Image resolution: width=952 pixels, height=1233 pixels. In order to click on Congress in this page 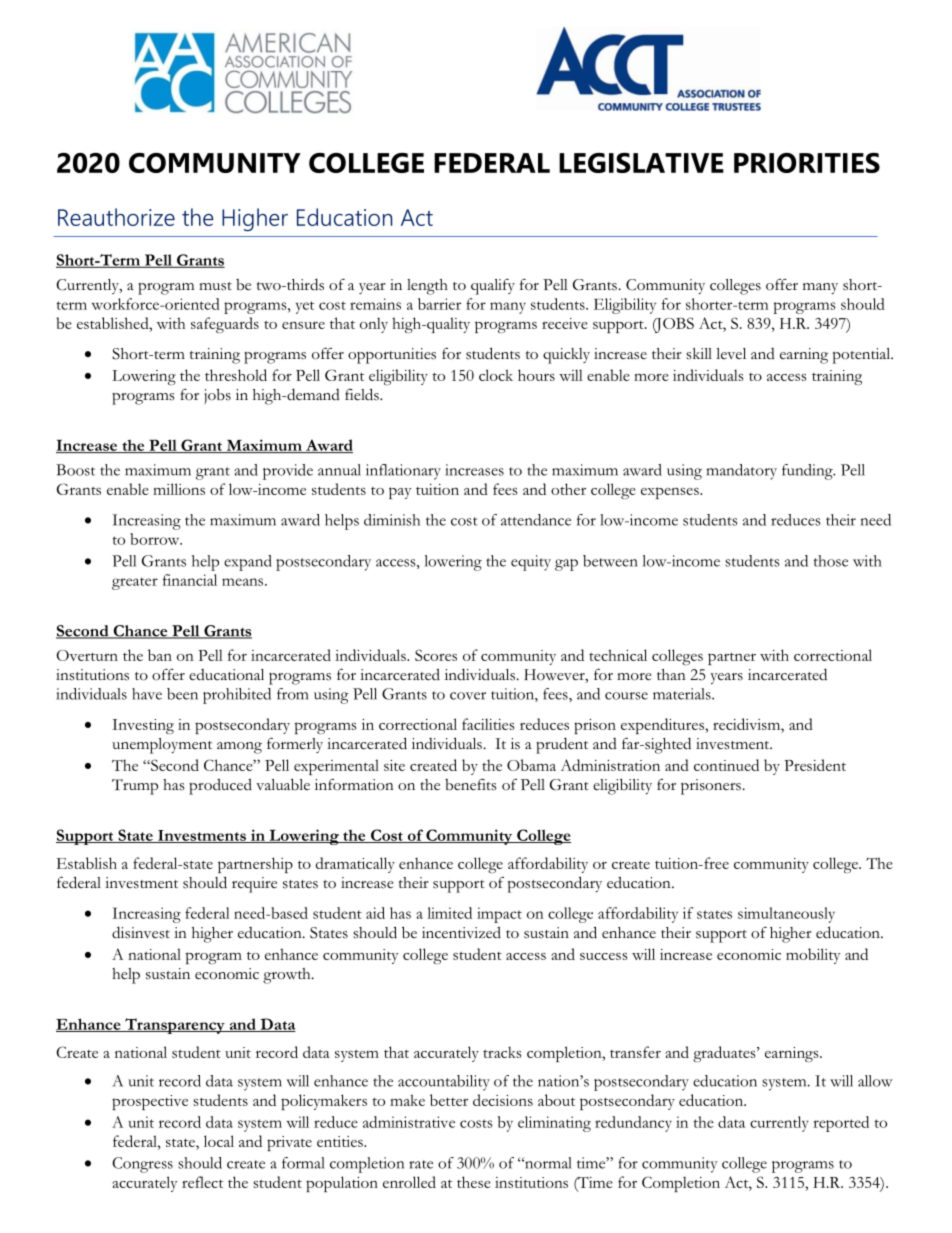, I will do `click(142, 1165)`.
